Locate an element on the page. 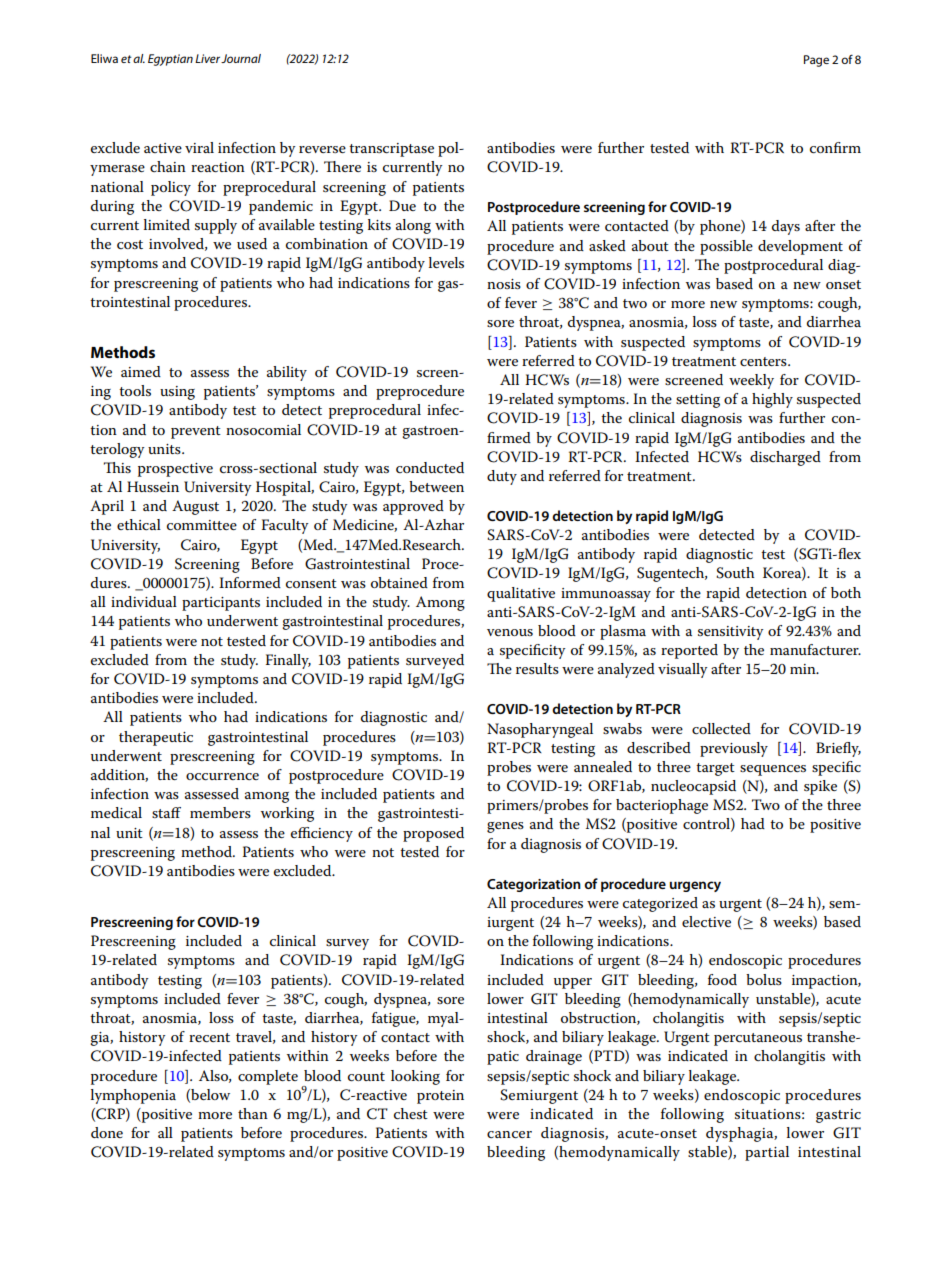  using is located at coordinates (177, 393).
